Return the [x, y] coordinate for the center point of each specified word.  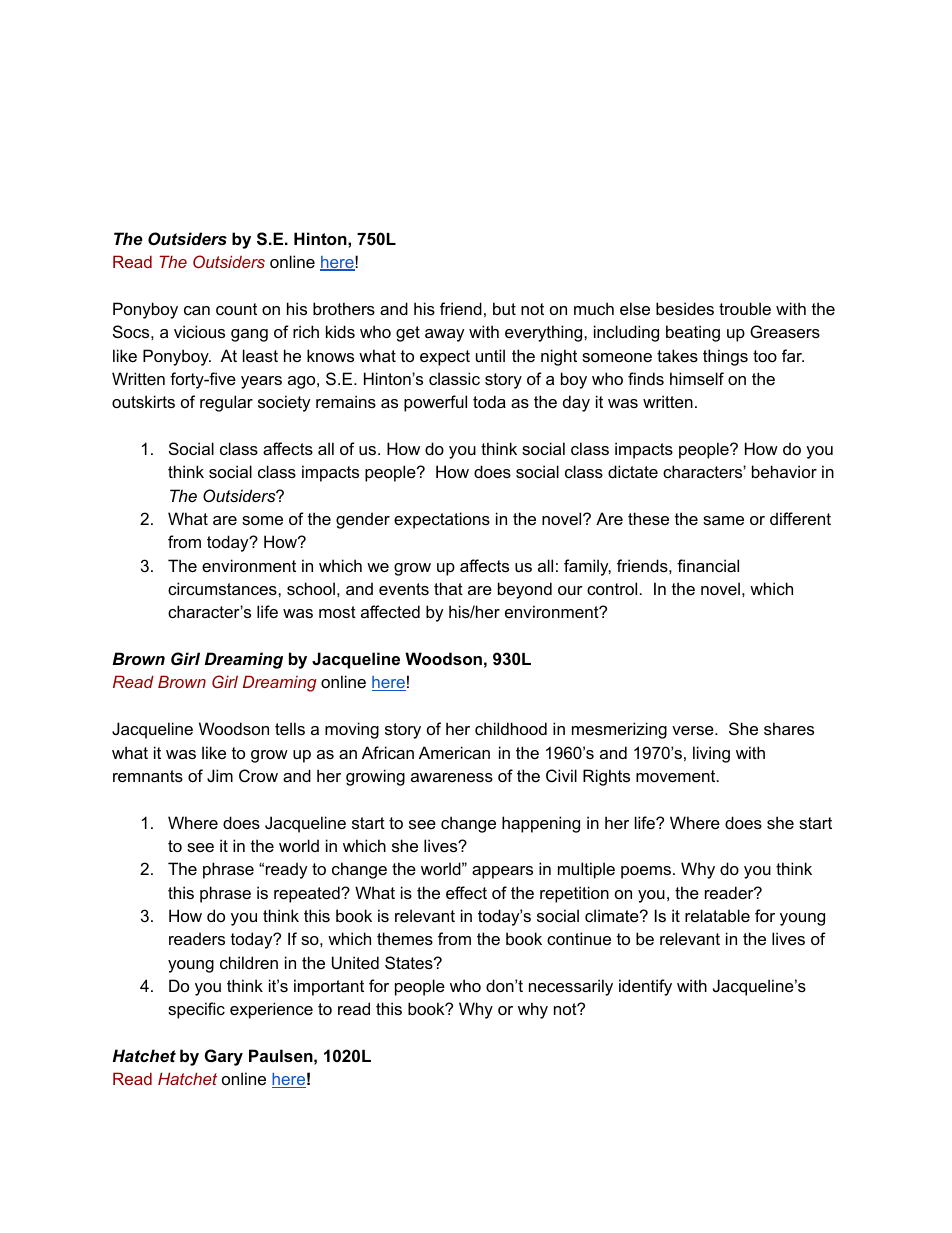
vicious [199, 331]
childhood [511, 728]
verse [694, 730]
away [445, 335]
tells [290, 728]
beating [693, 333]
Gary [224, 1057]
